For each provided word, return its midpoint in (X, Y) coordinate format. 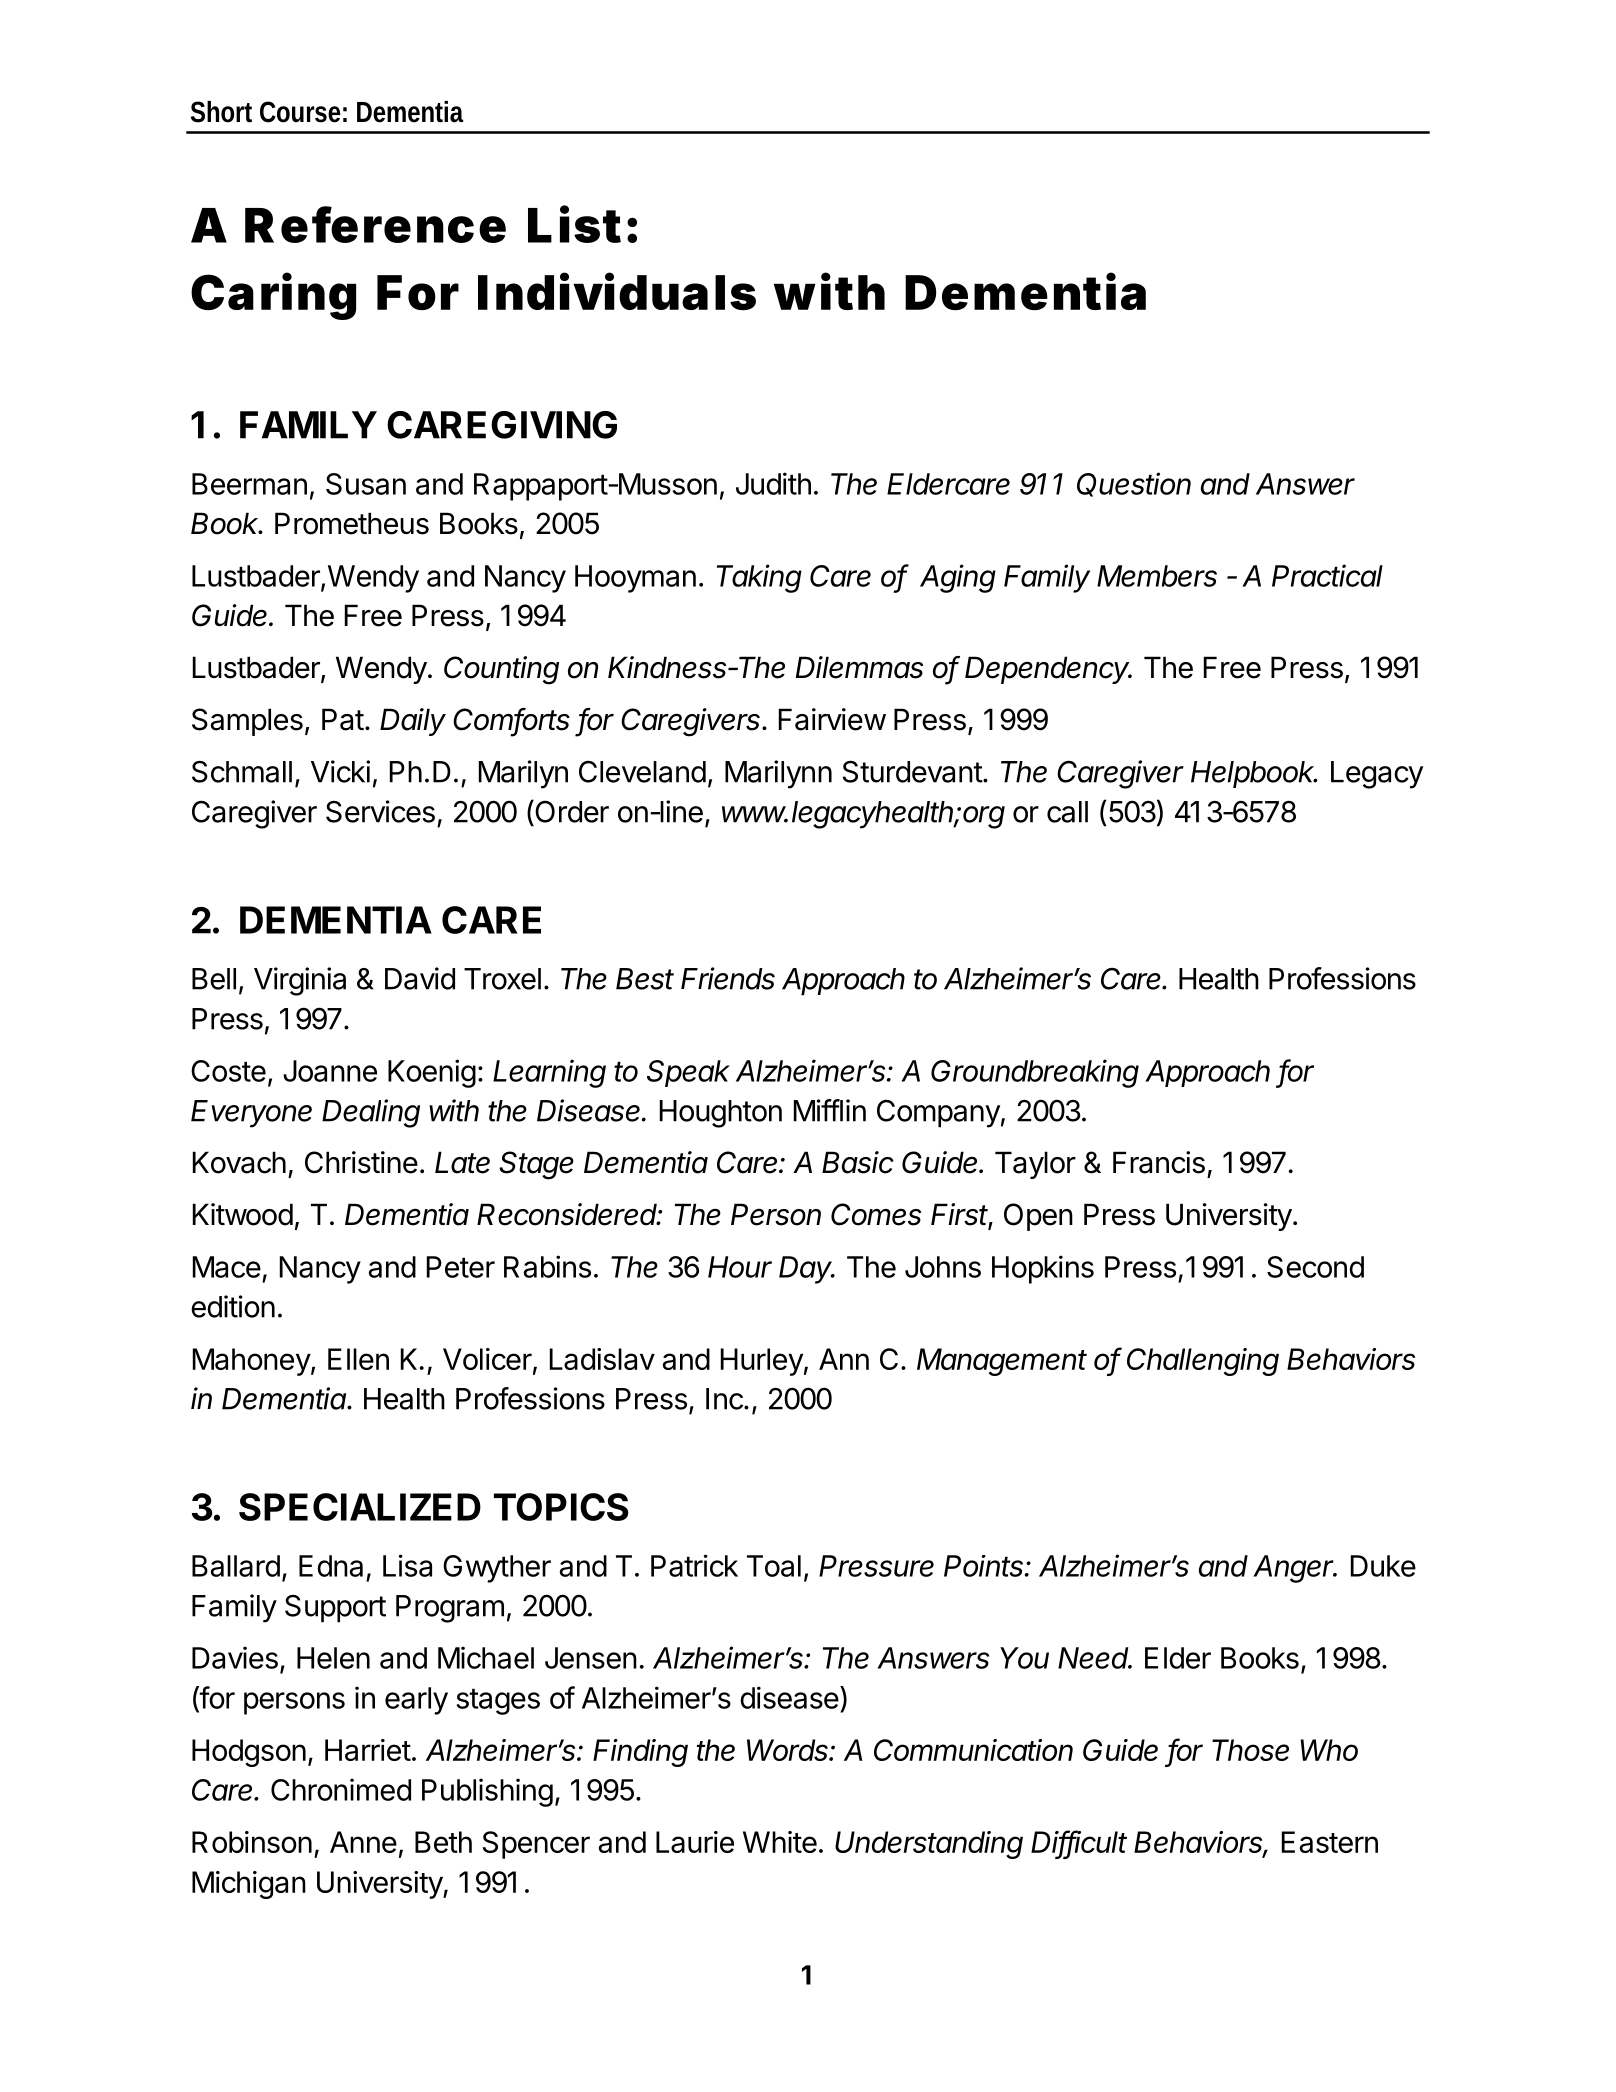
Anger (1295, 1569)
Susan (366, 484)
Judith (773, 483)
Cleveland (642, 771)
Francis (1159, 1162)
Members (1157, 576)
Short (221, 112)
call (1067, 812)
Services (380, 811)
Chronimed (341, 1789)
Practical (1327, 575)
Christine (361, 1162)
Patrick (694, 1565)
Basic (858, 1162)
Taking (759, 578)
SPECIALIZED (360, 1507)
